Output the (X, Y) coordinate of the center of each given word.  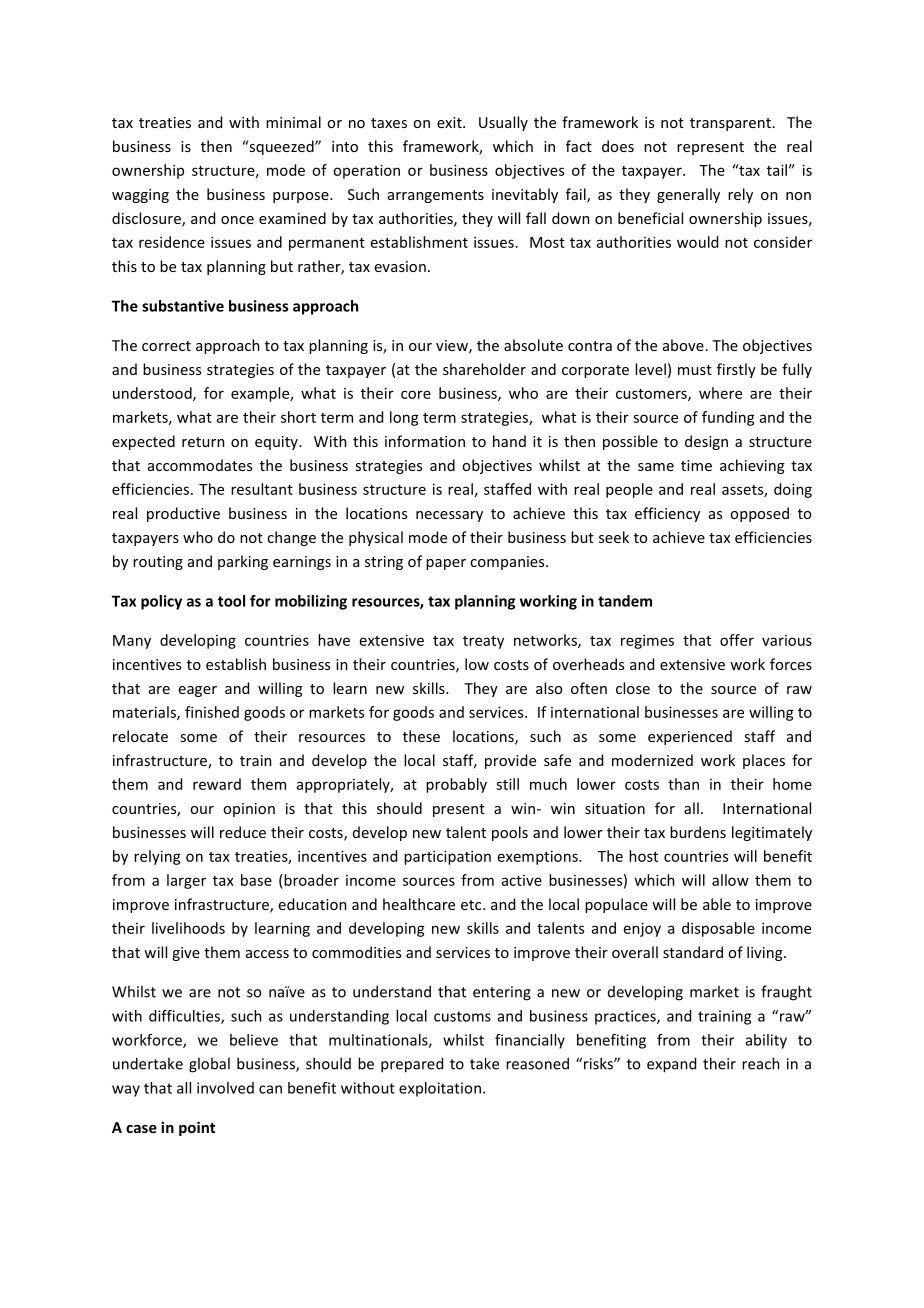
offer (737, 640)
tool (231, 601)
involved (225, 1088)
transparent (730, 124)
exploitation (440, 1089)
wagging (140, 196)
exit (450, 122)
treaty (483, 642)
